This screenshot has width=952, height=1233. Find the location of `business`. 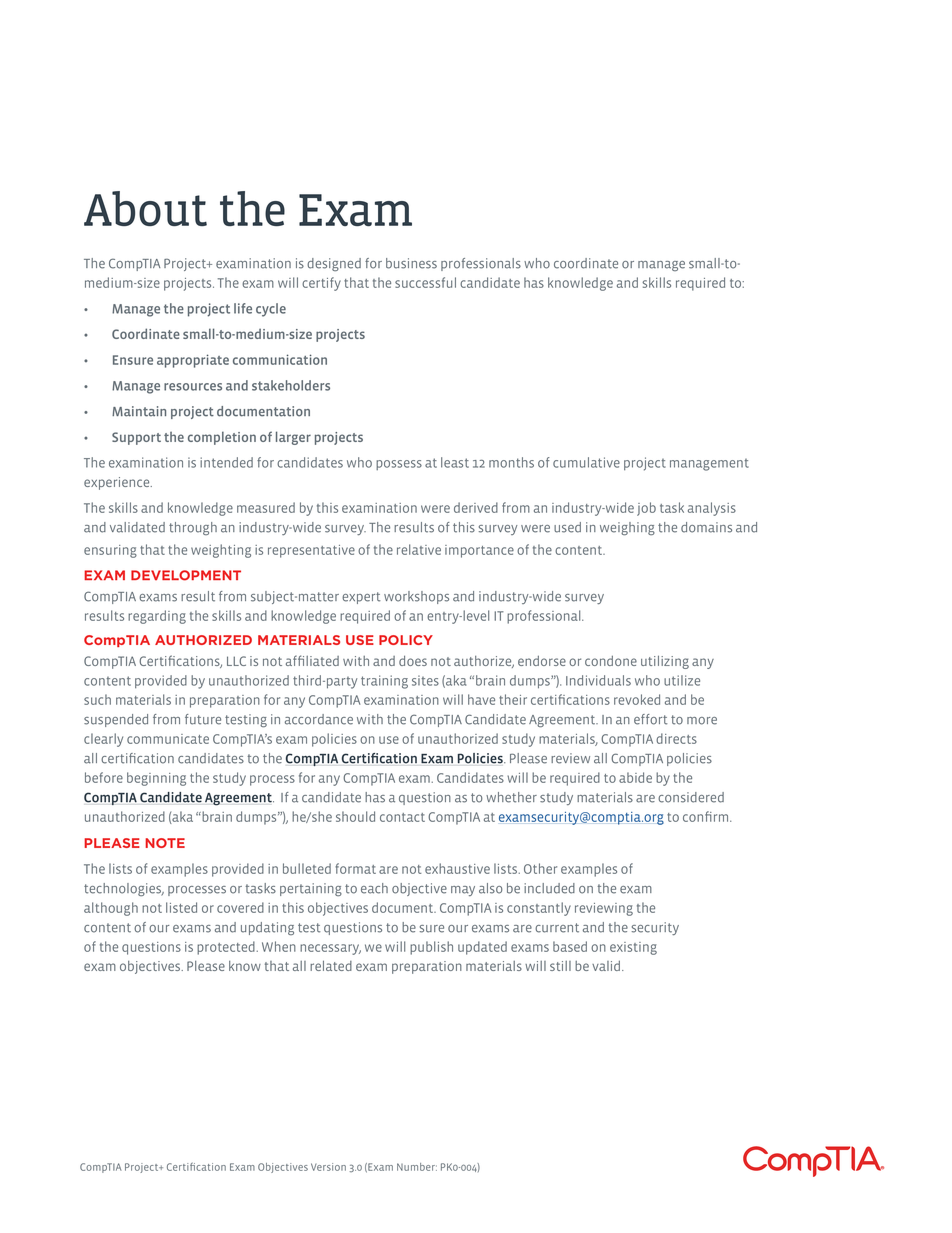

business is located at coordinates (411, 263).
